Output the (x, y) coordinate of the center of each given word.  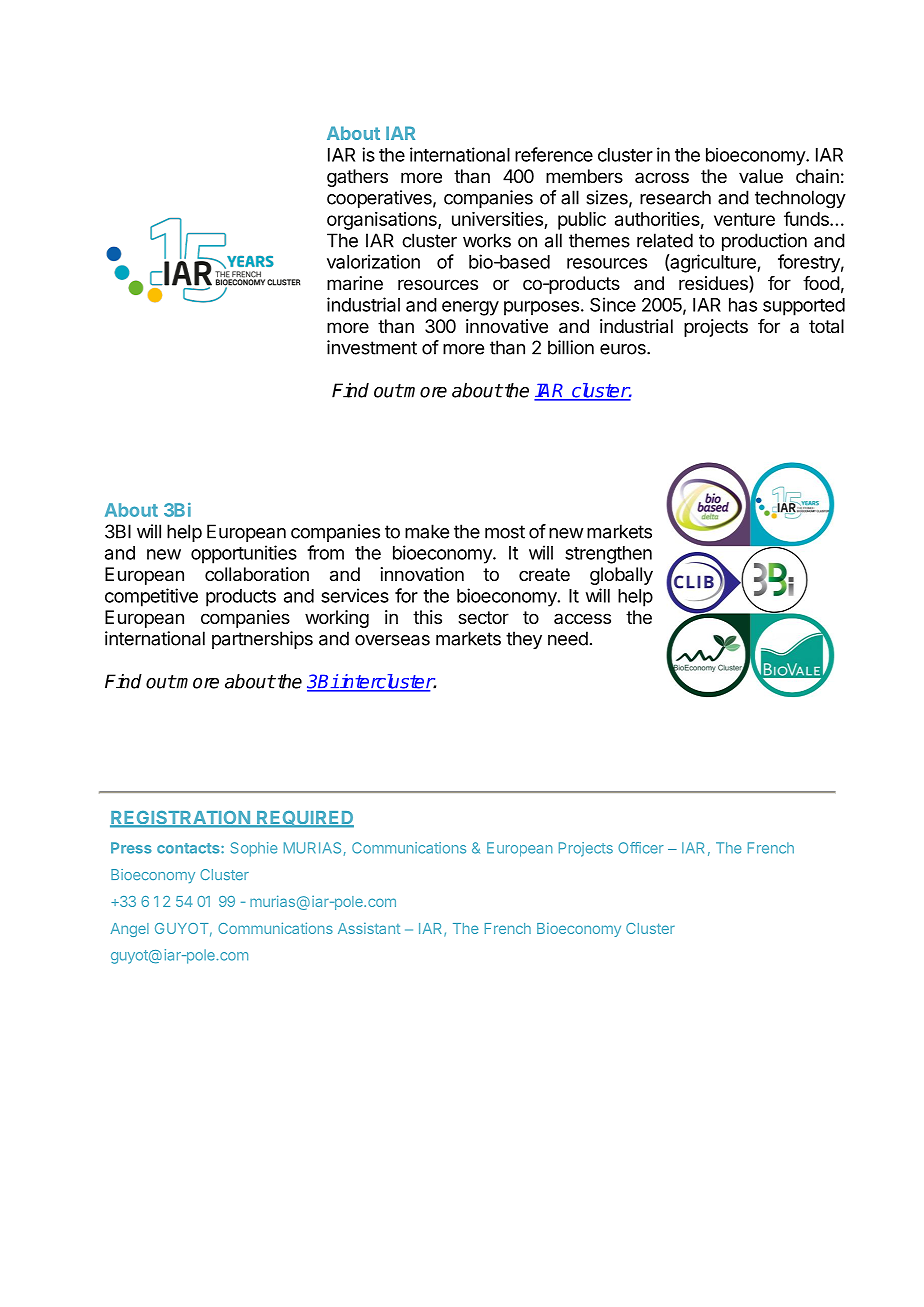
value (761, 176)
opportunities (244, 554)
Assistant (369, 928)
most (505, 532)
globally (621, 576)
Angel (130, 930)
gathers (357, 178)
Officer (641, 848)
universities (498, 220)
